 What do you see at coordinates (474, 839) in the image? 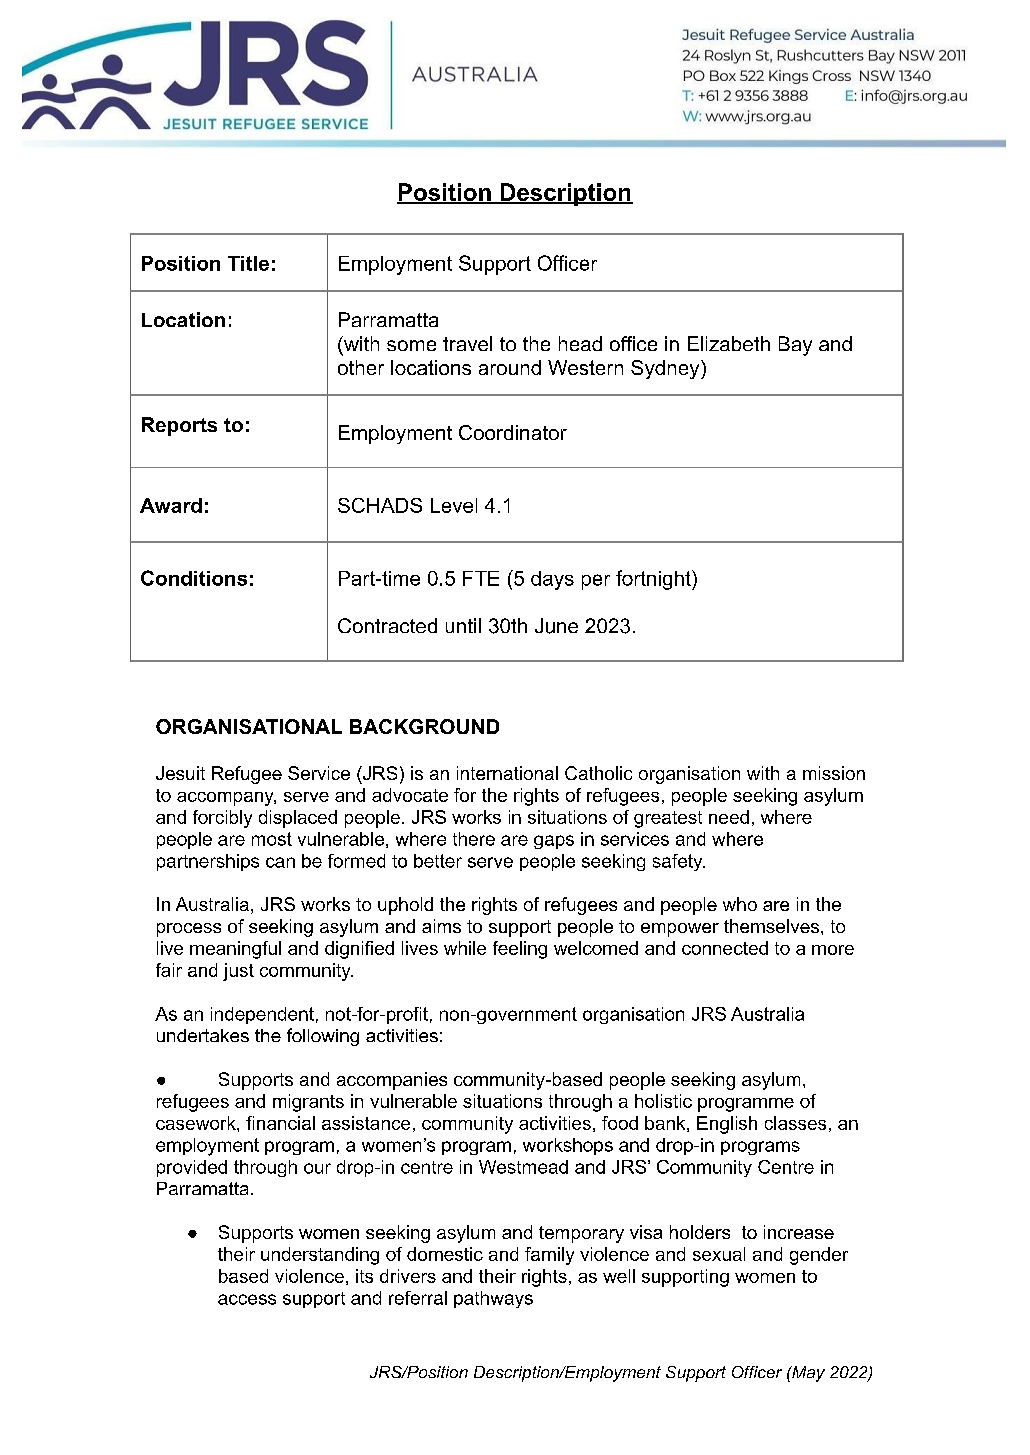
I see `there` at bounding box center [474, 839].
